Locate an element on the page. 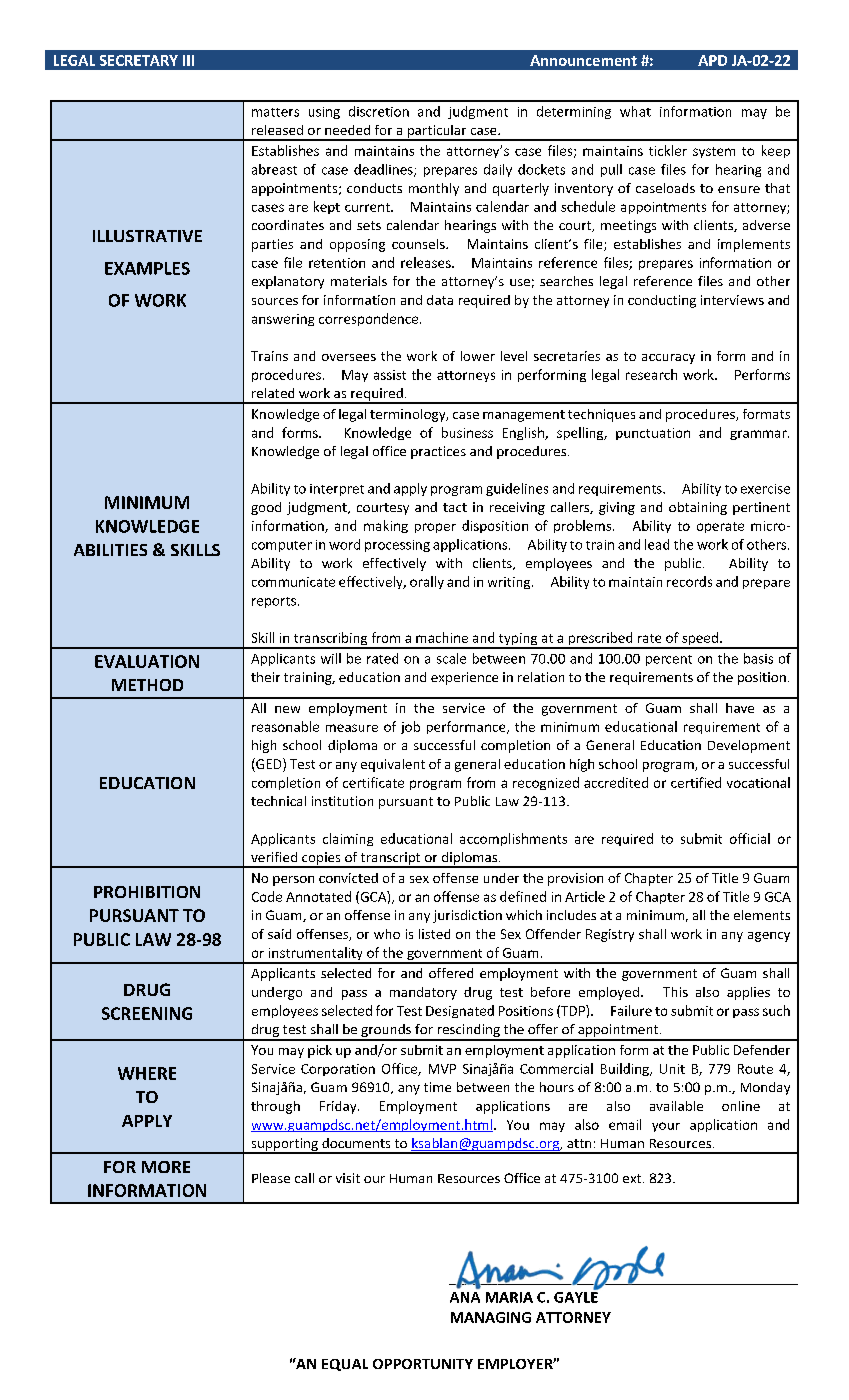 This image has width=849, height=1400. particular is located at coordinates (437, 132).
